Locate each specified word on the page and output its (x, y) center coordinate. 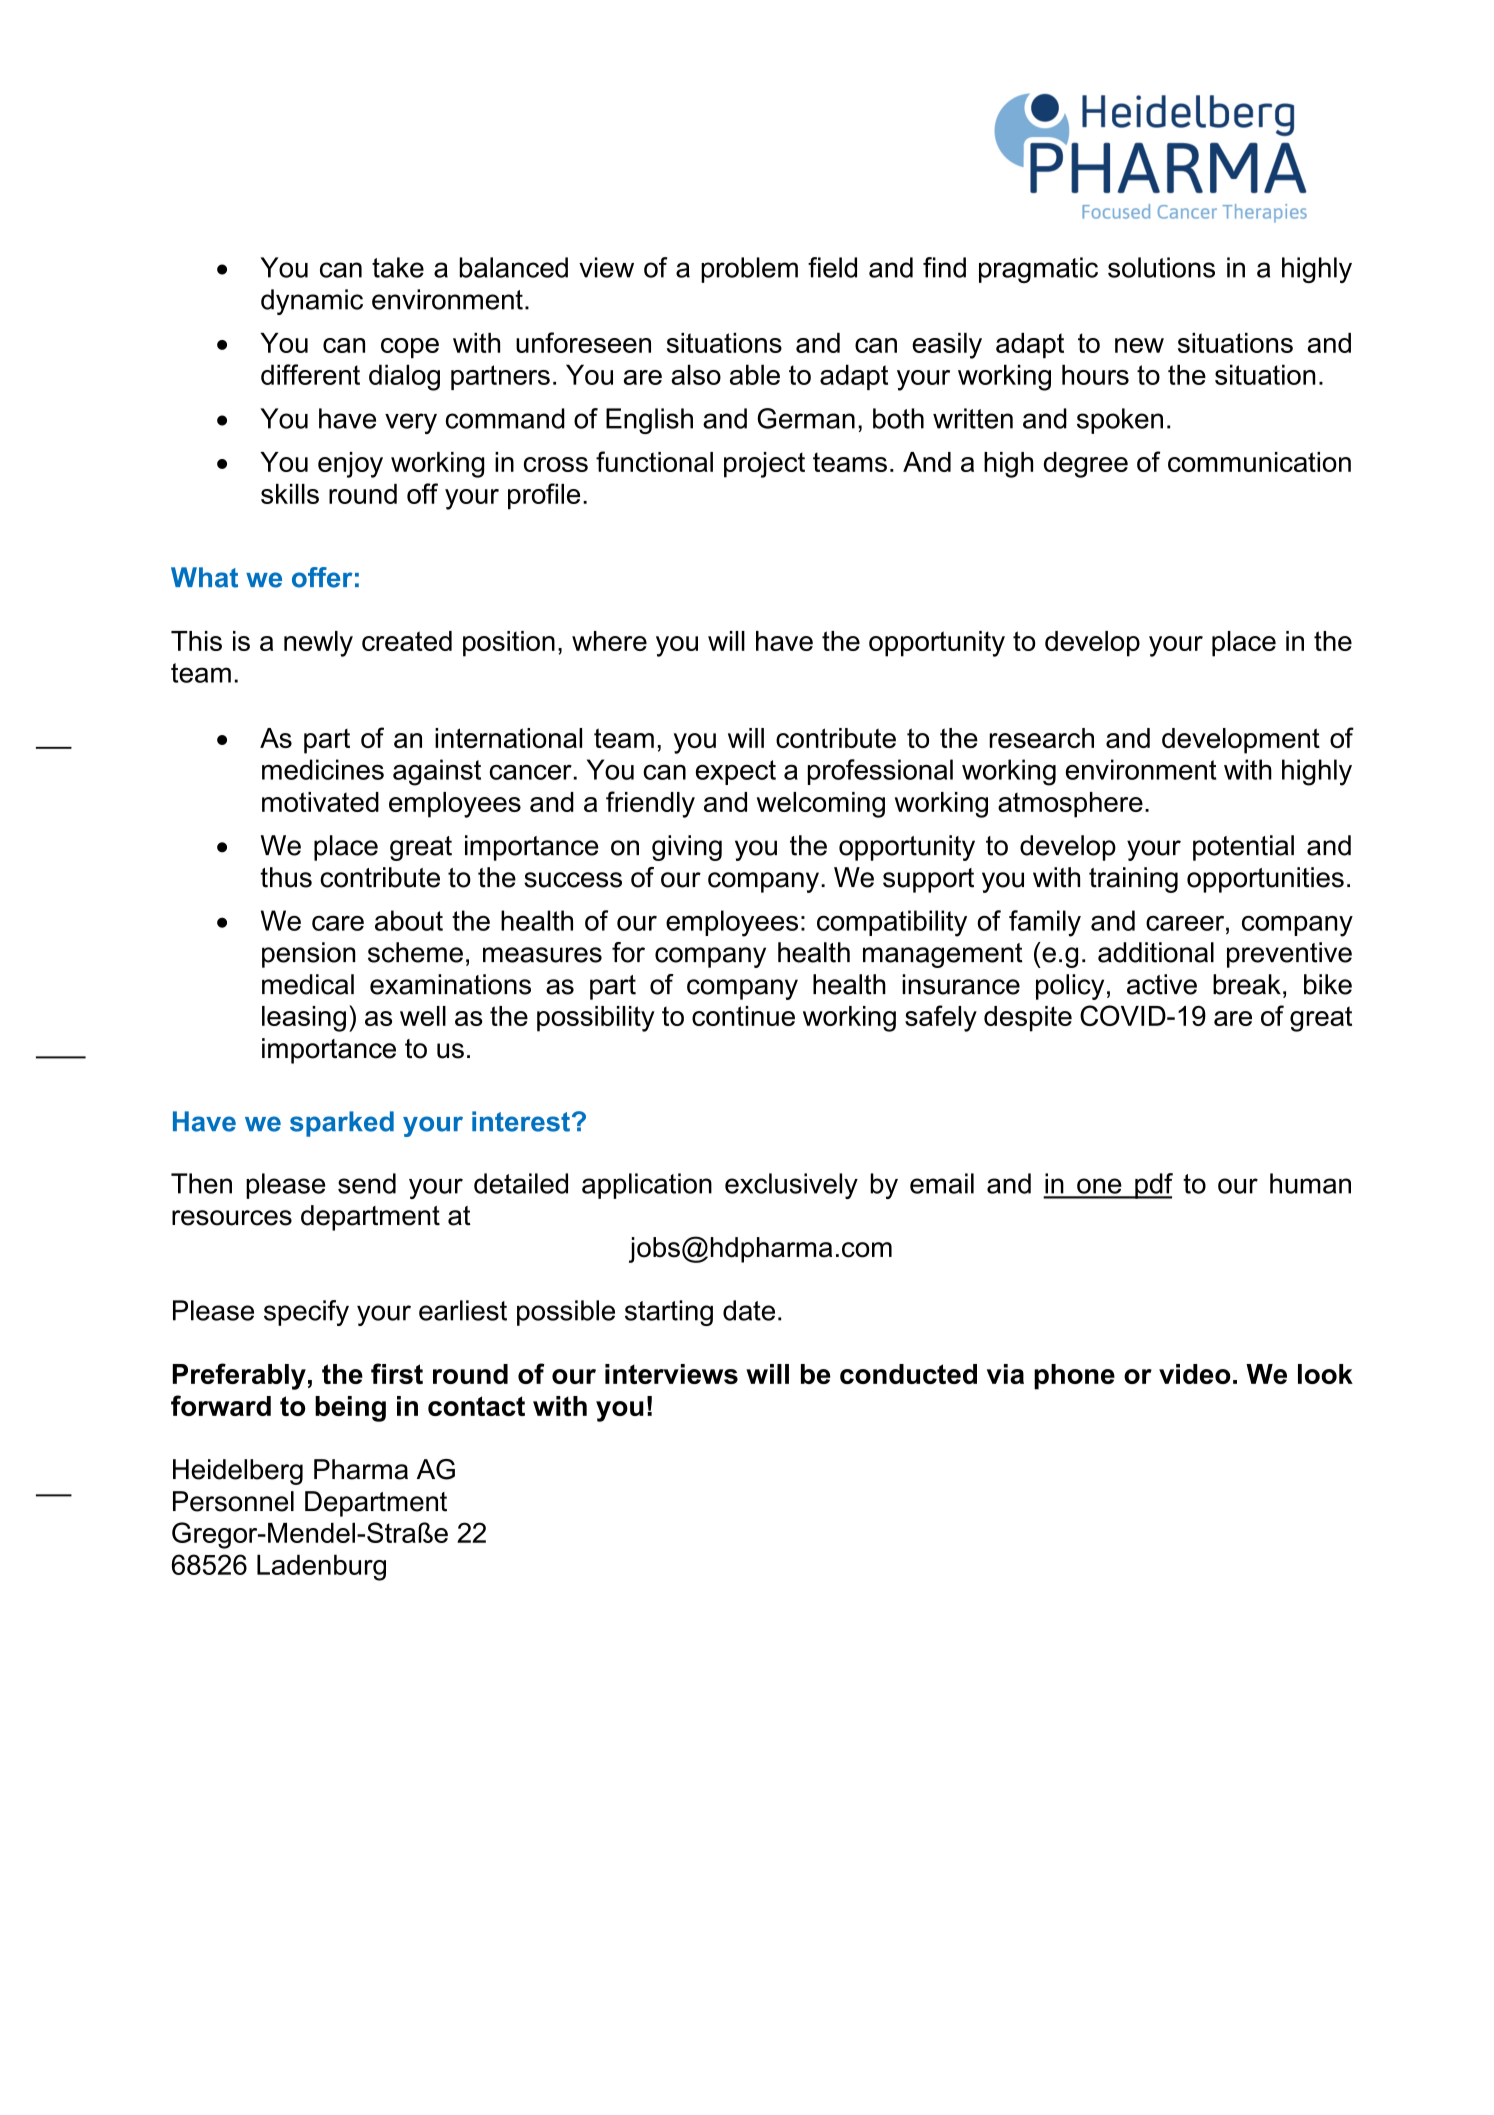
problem (749, 270)
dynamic (312, 302)
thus (286, 877)
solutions (1161, 267)
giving (687, 848)
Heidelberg (238, 1472)
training (1133, 880)
